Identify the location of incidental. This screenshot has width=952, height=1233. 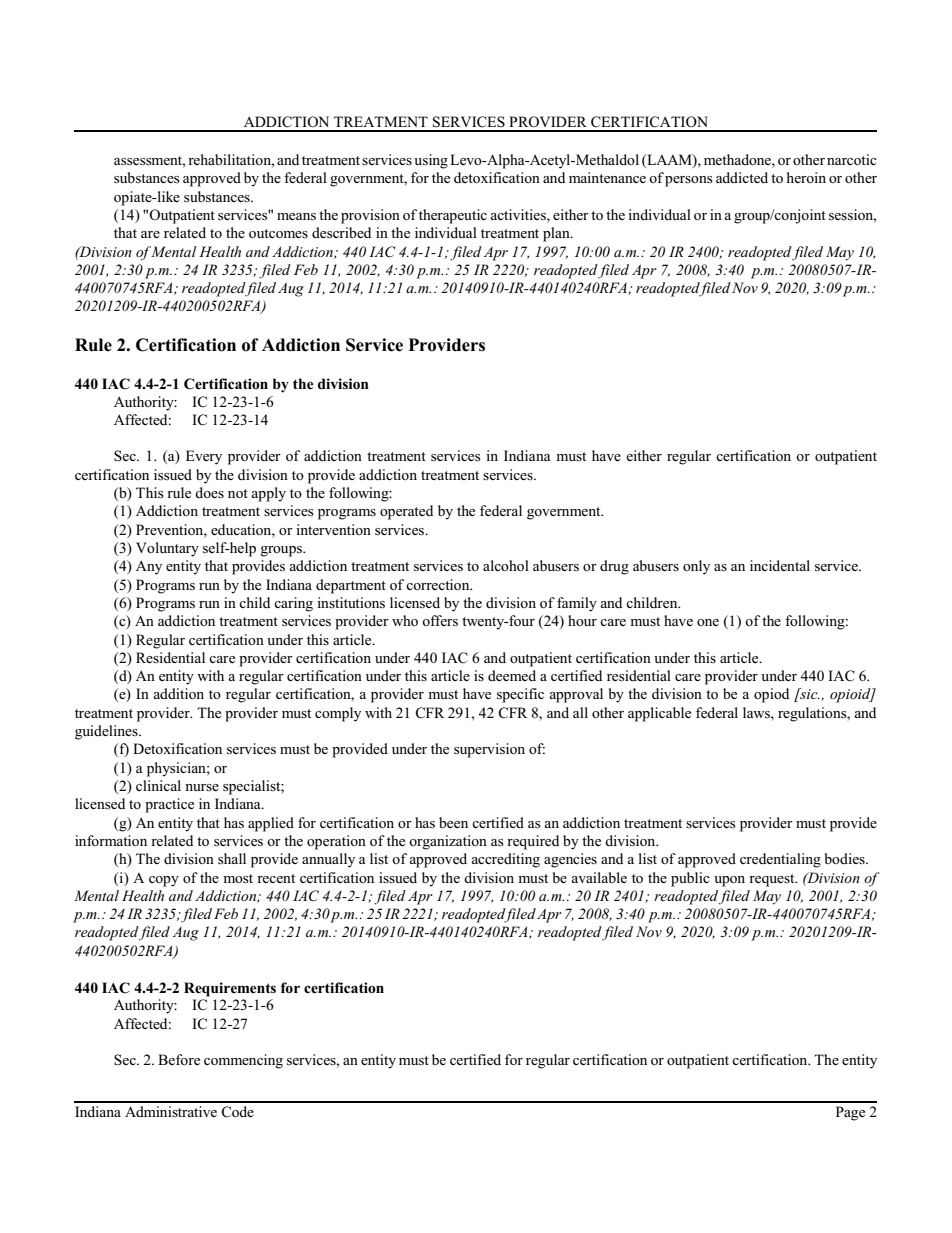
(780, 565).
